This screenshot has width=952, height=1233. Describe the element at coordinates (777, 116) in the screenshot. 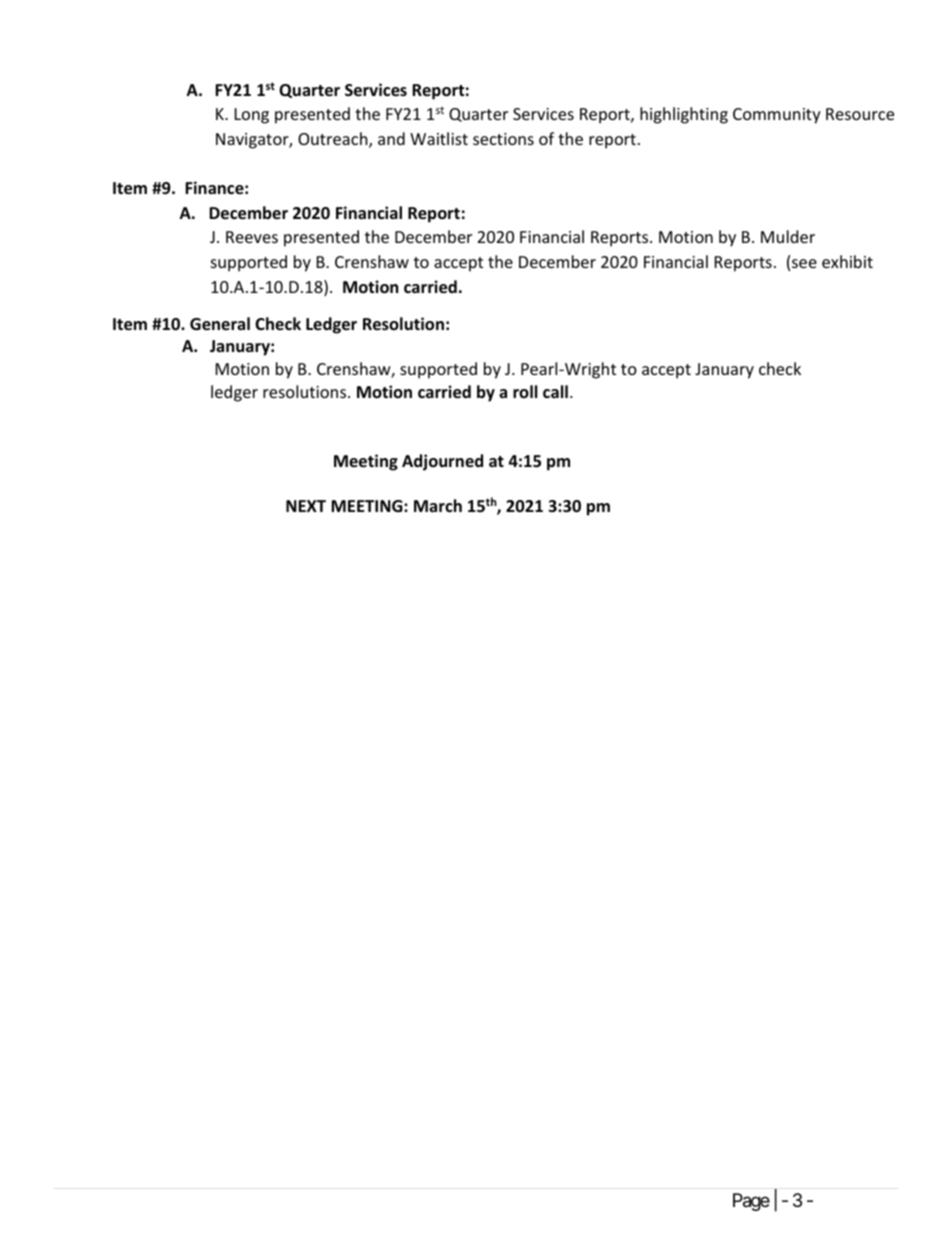

I see `Community` at that location.
